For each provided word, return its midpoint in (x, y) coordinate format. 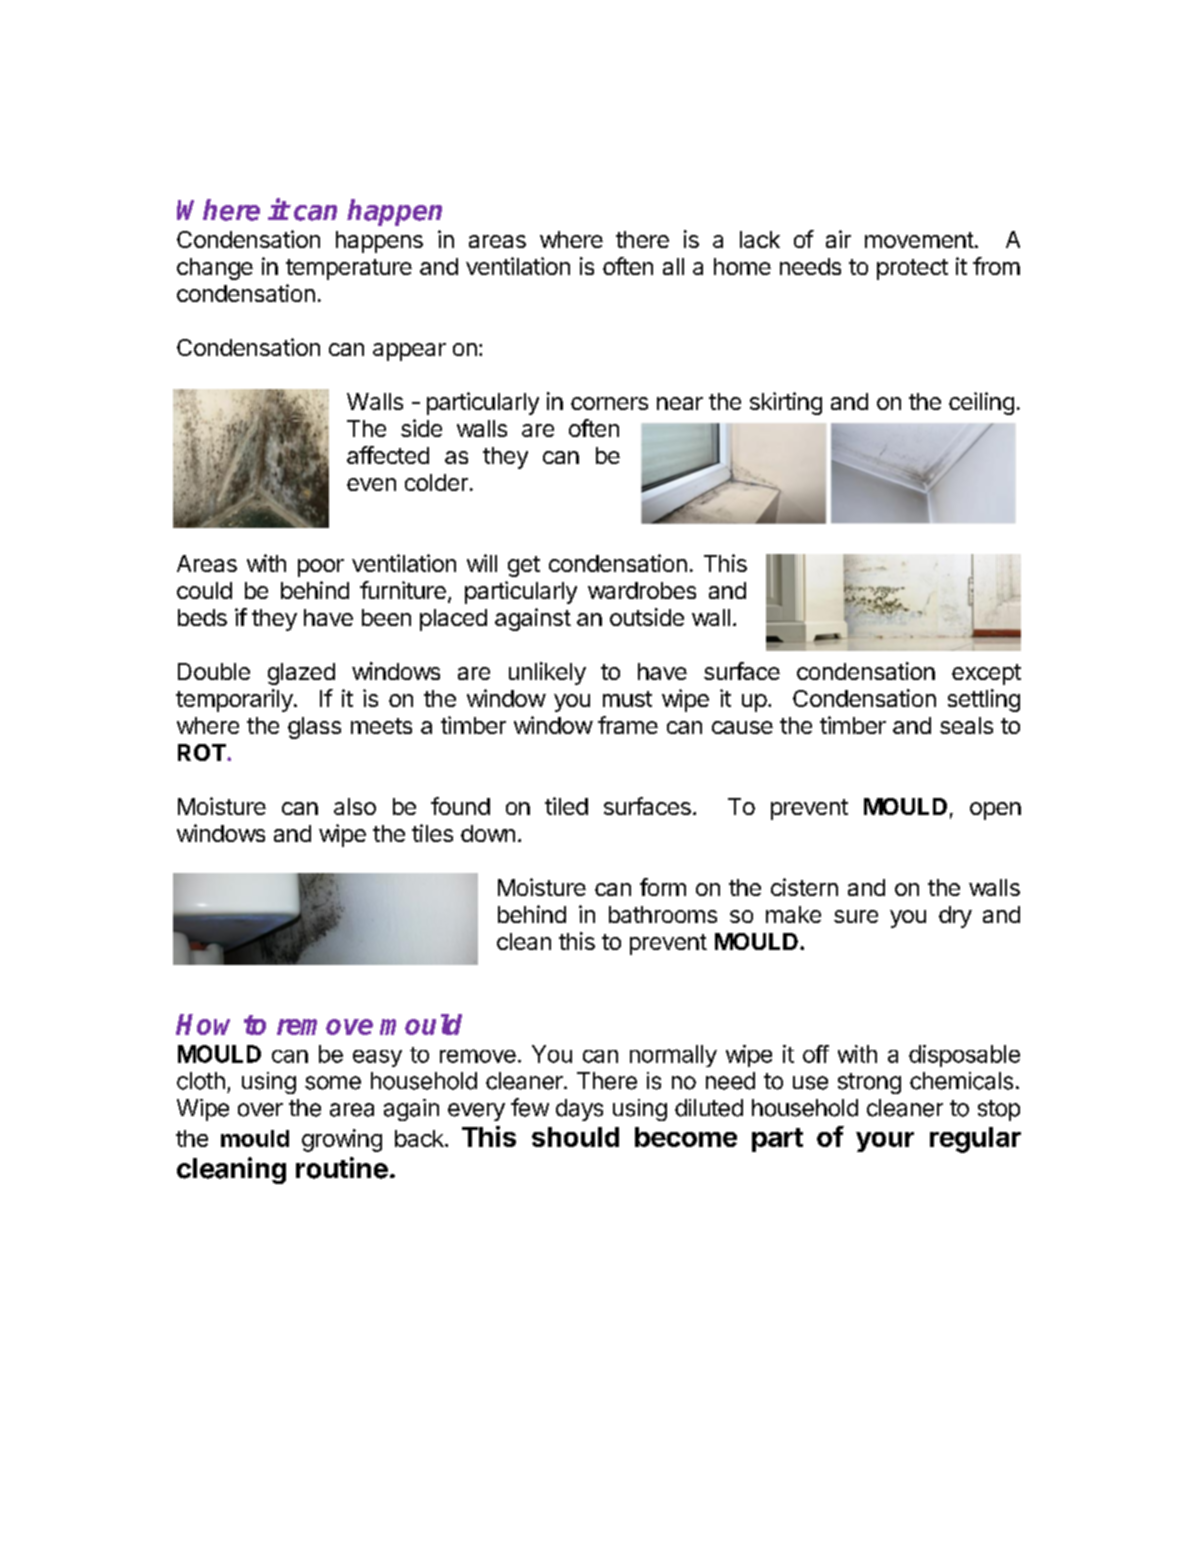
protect (912, 269)
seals (966, 725)
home (742, 266)
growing (342, 1140)
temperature (349, 269)
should (575, 1137)
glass (314, 728)
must (627, 699)
